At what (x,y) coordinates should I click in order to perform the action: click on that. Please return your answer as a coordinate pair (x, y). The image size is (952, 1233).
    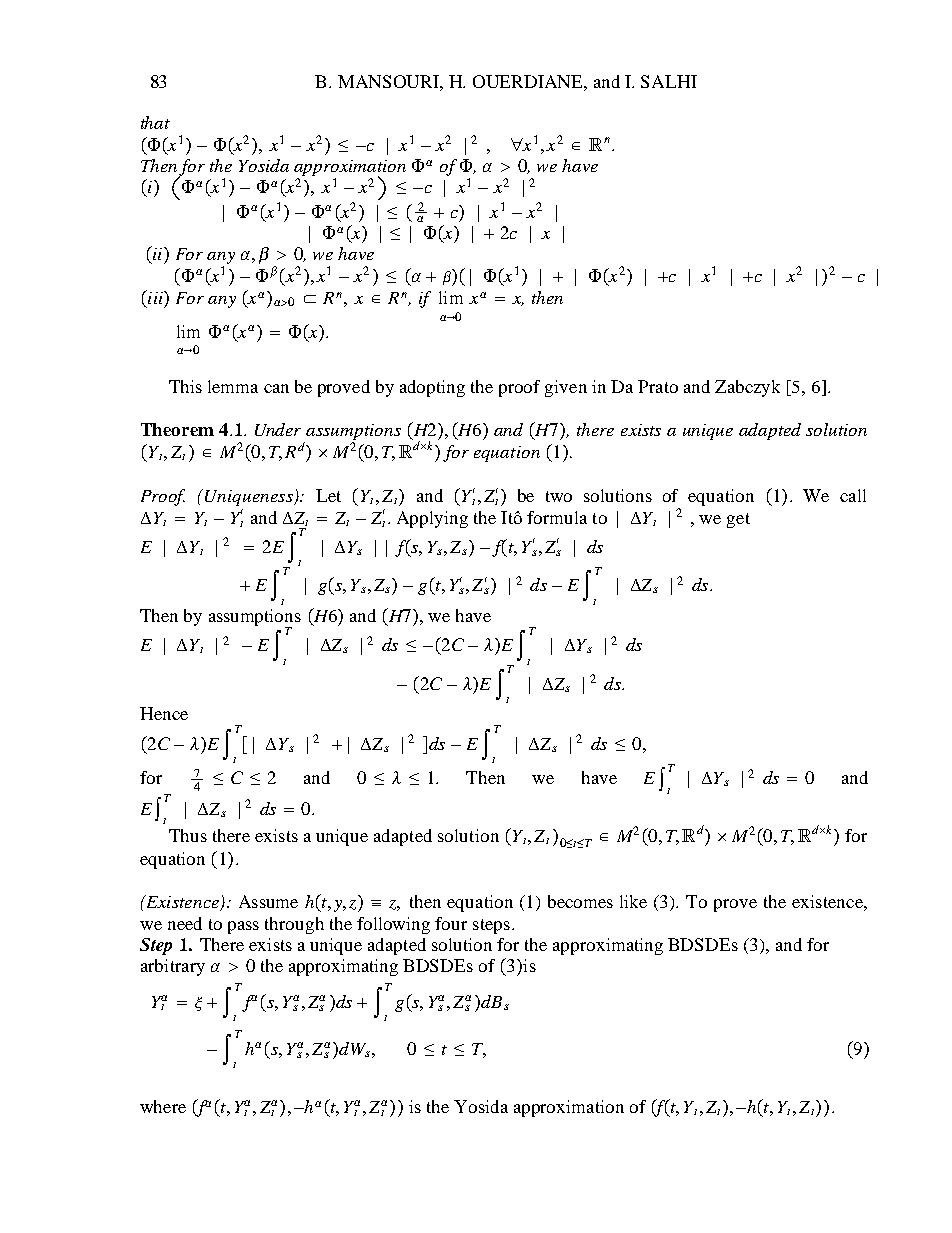
    Looking at the image, I should click on (155, 122).
